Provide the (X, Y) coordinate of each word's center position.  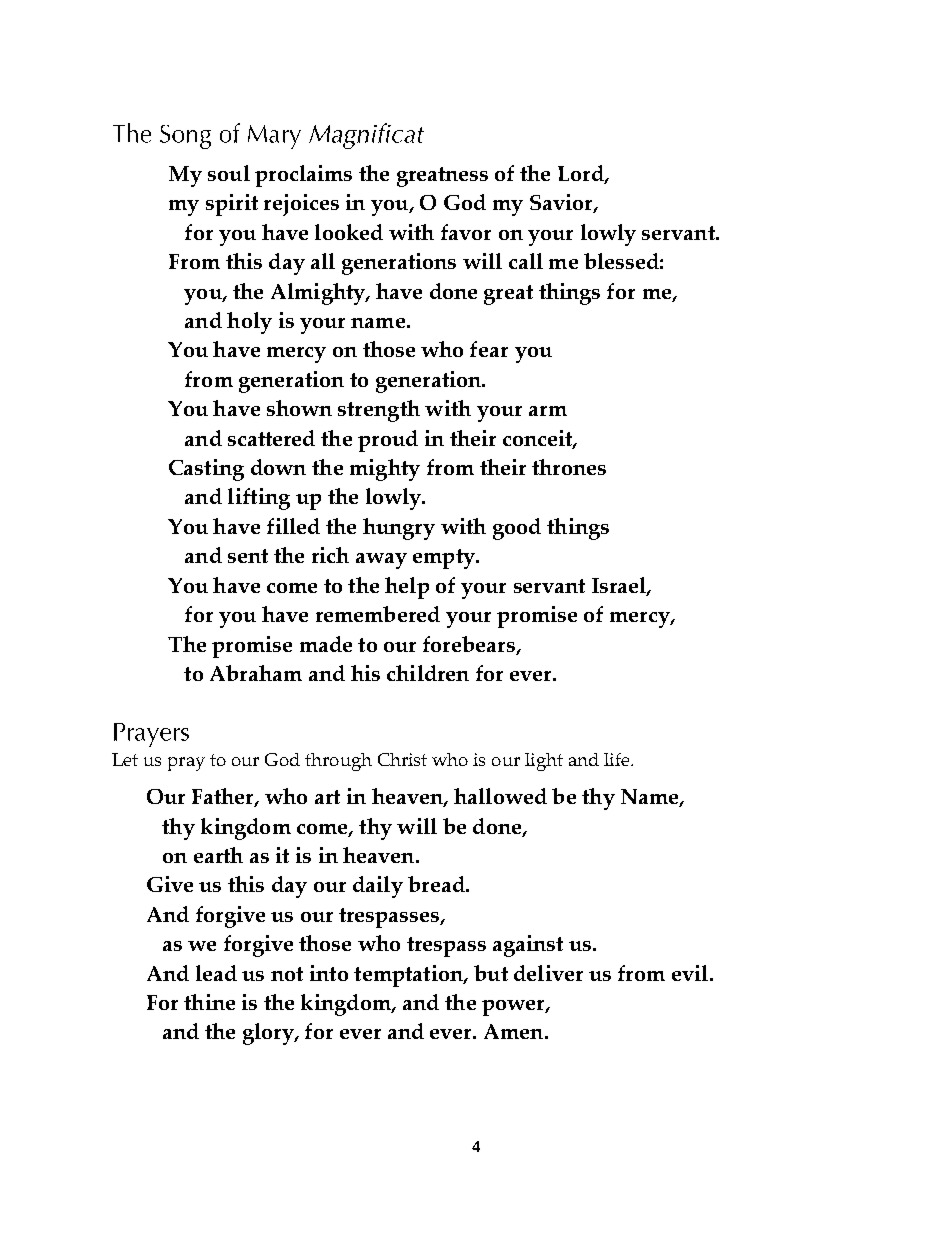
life (618, 759)
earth (218, 855)
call (526, 261)
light (544, 762)
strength (379, 411)
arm (548, 411)
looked (349, 232)
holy (249, 323)
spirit (232, 205)
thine (209, 1002)
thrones (569, 467)
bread (437, 884)
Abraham (256, 673)
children (428, 673)
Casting (206, 470)
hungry (399, 529)
